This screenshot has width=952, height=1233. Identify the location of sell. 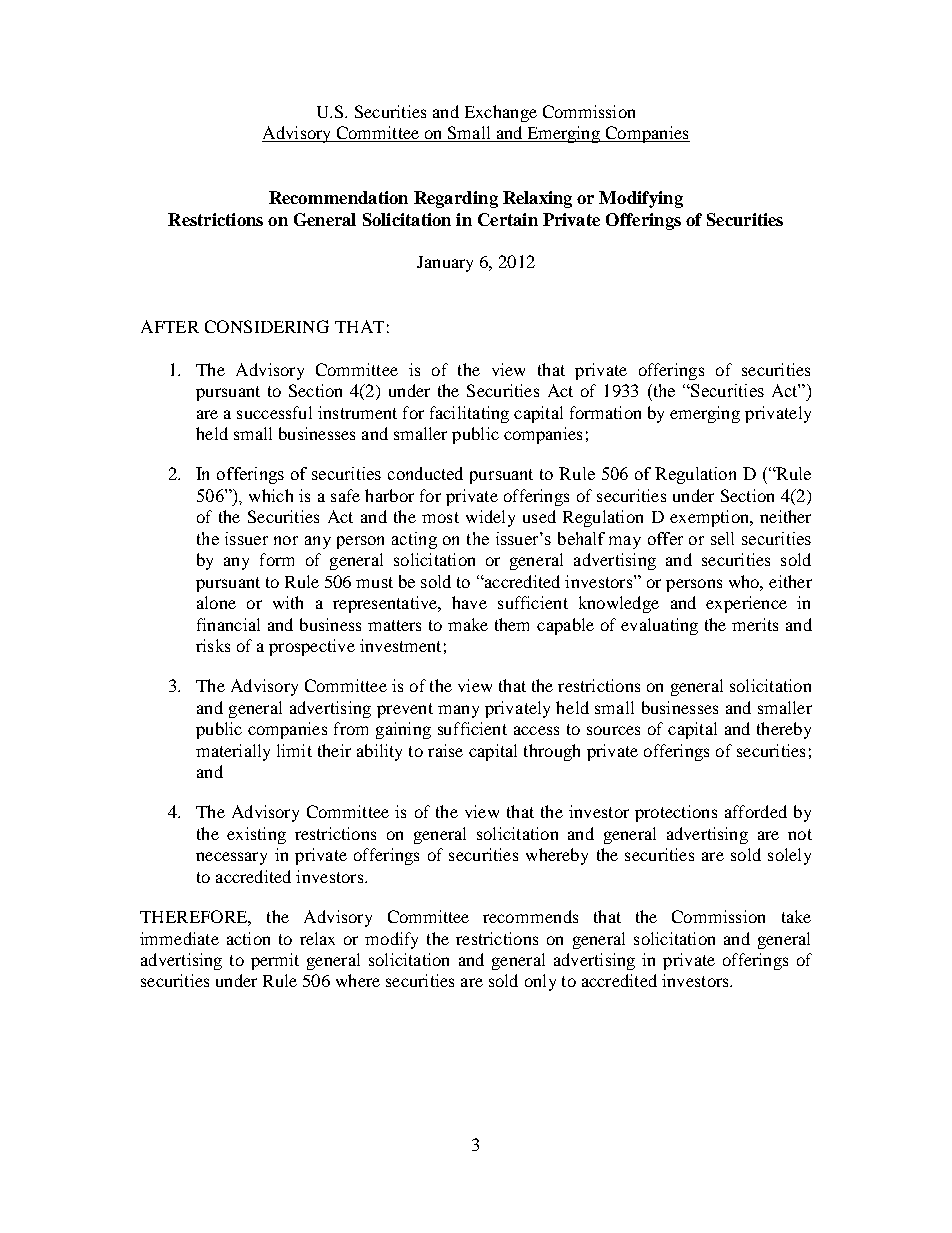
(722, 538).
